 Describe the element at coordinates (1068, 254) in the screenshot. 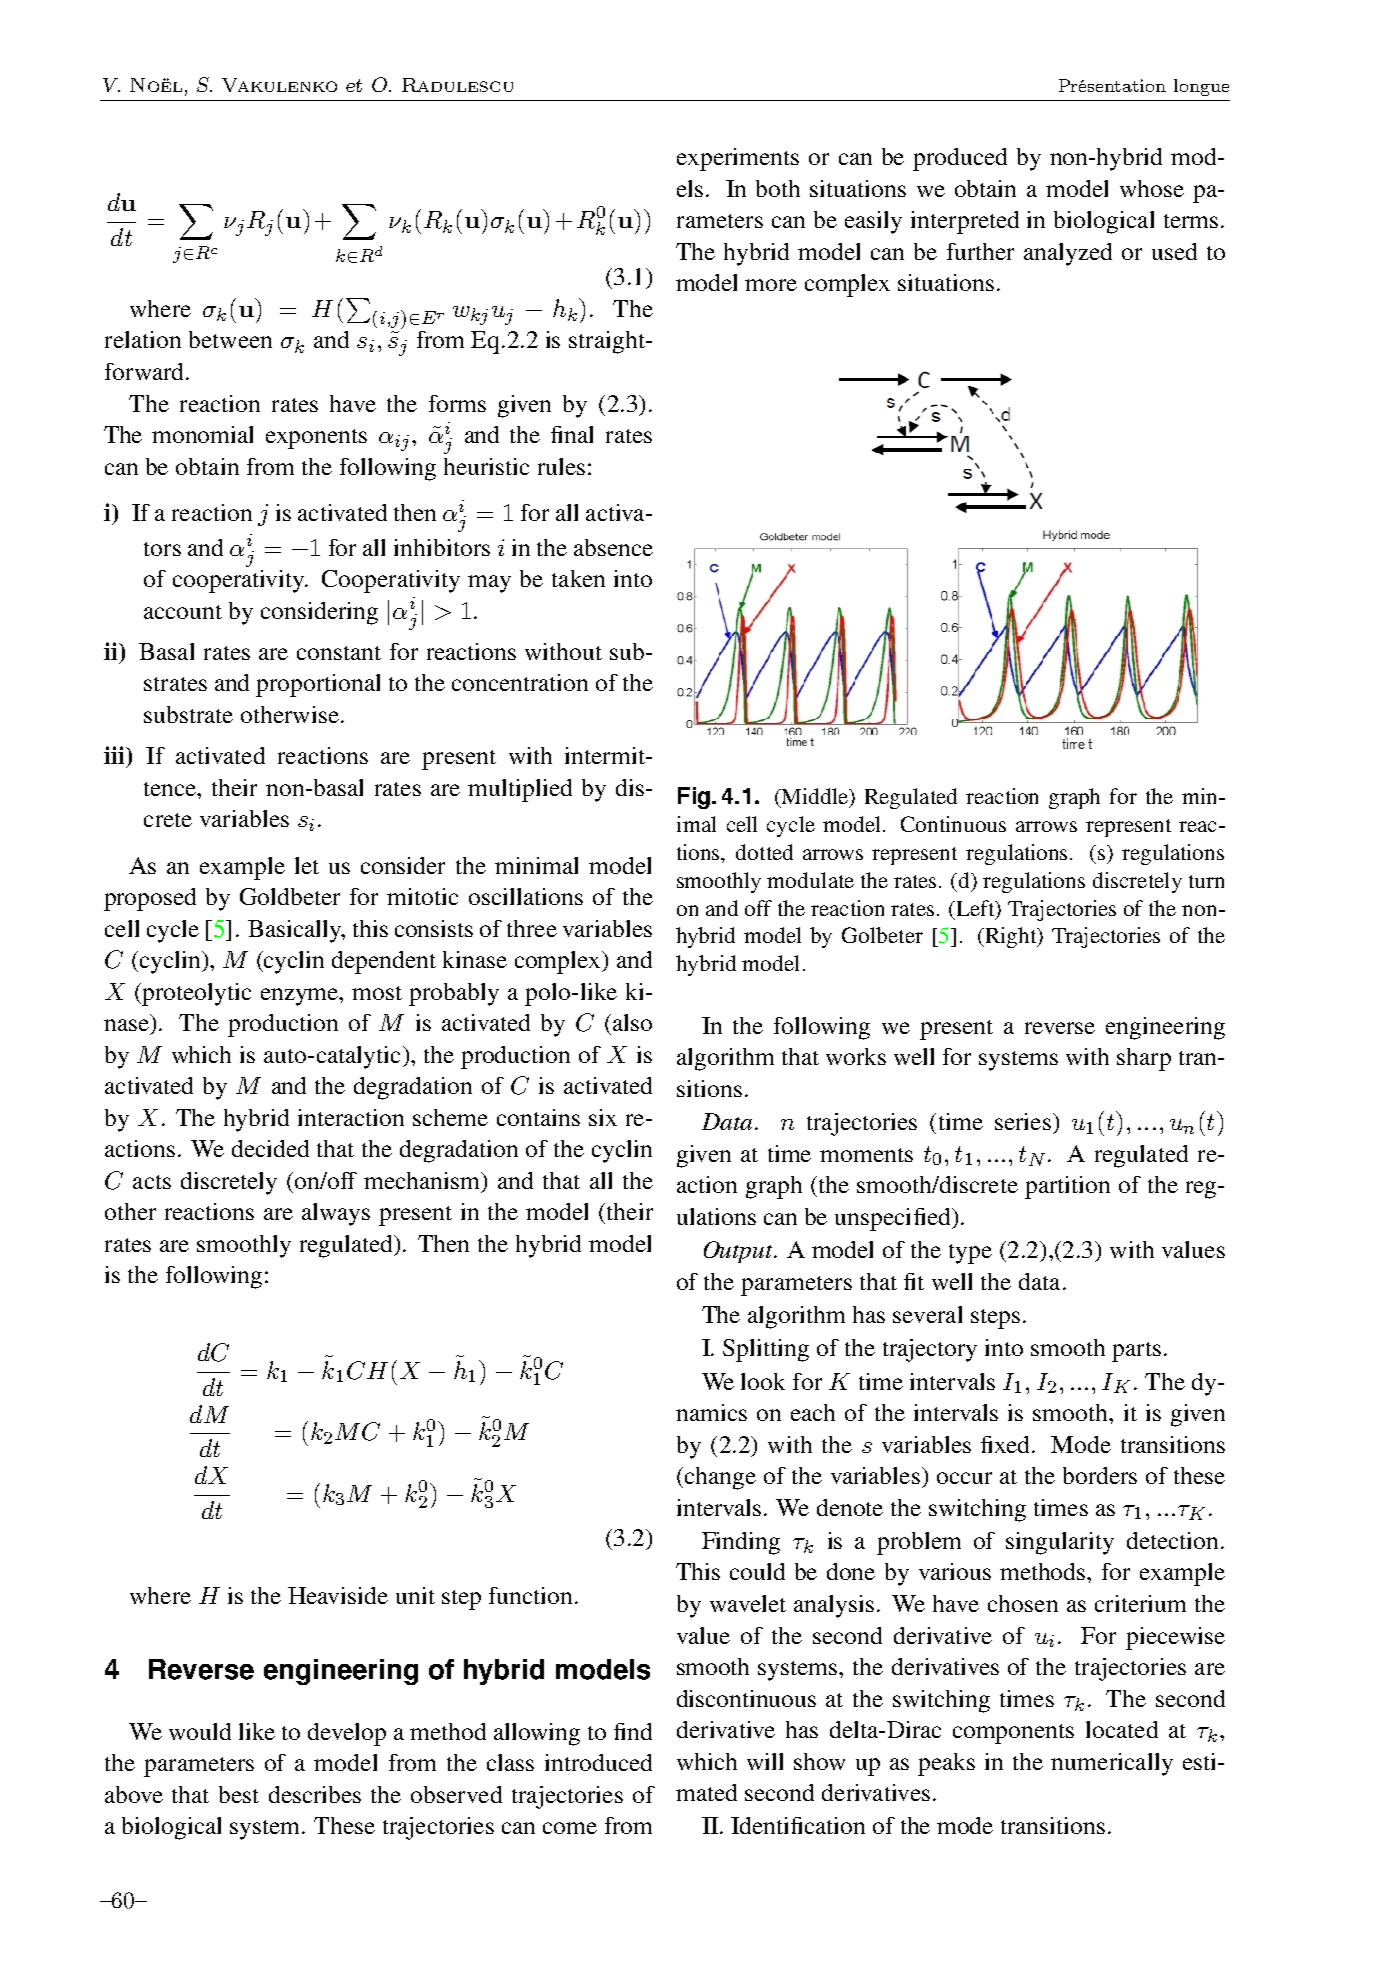

I see `analyzed` at that location.
